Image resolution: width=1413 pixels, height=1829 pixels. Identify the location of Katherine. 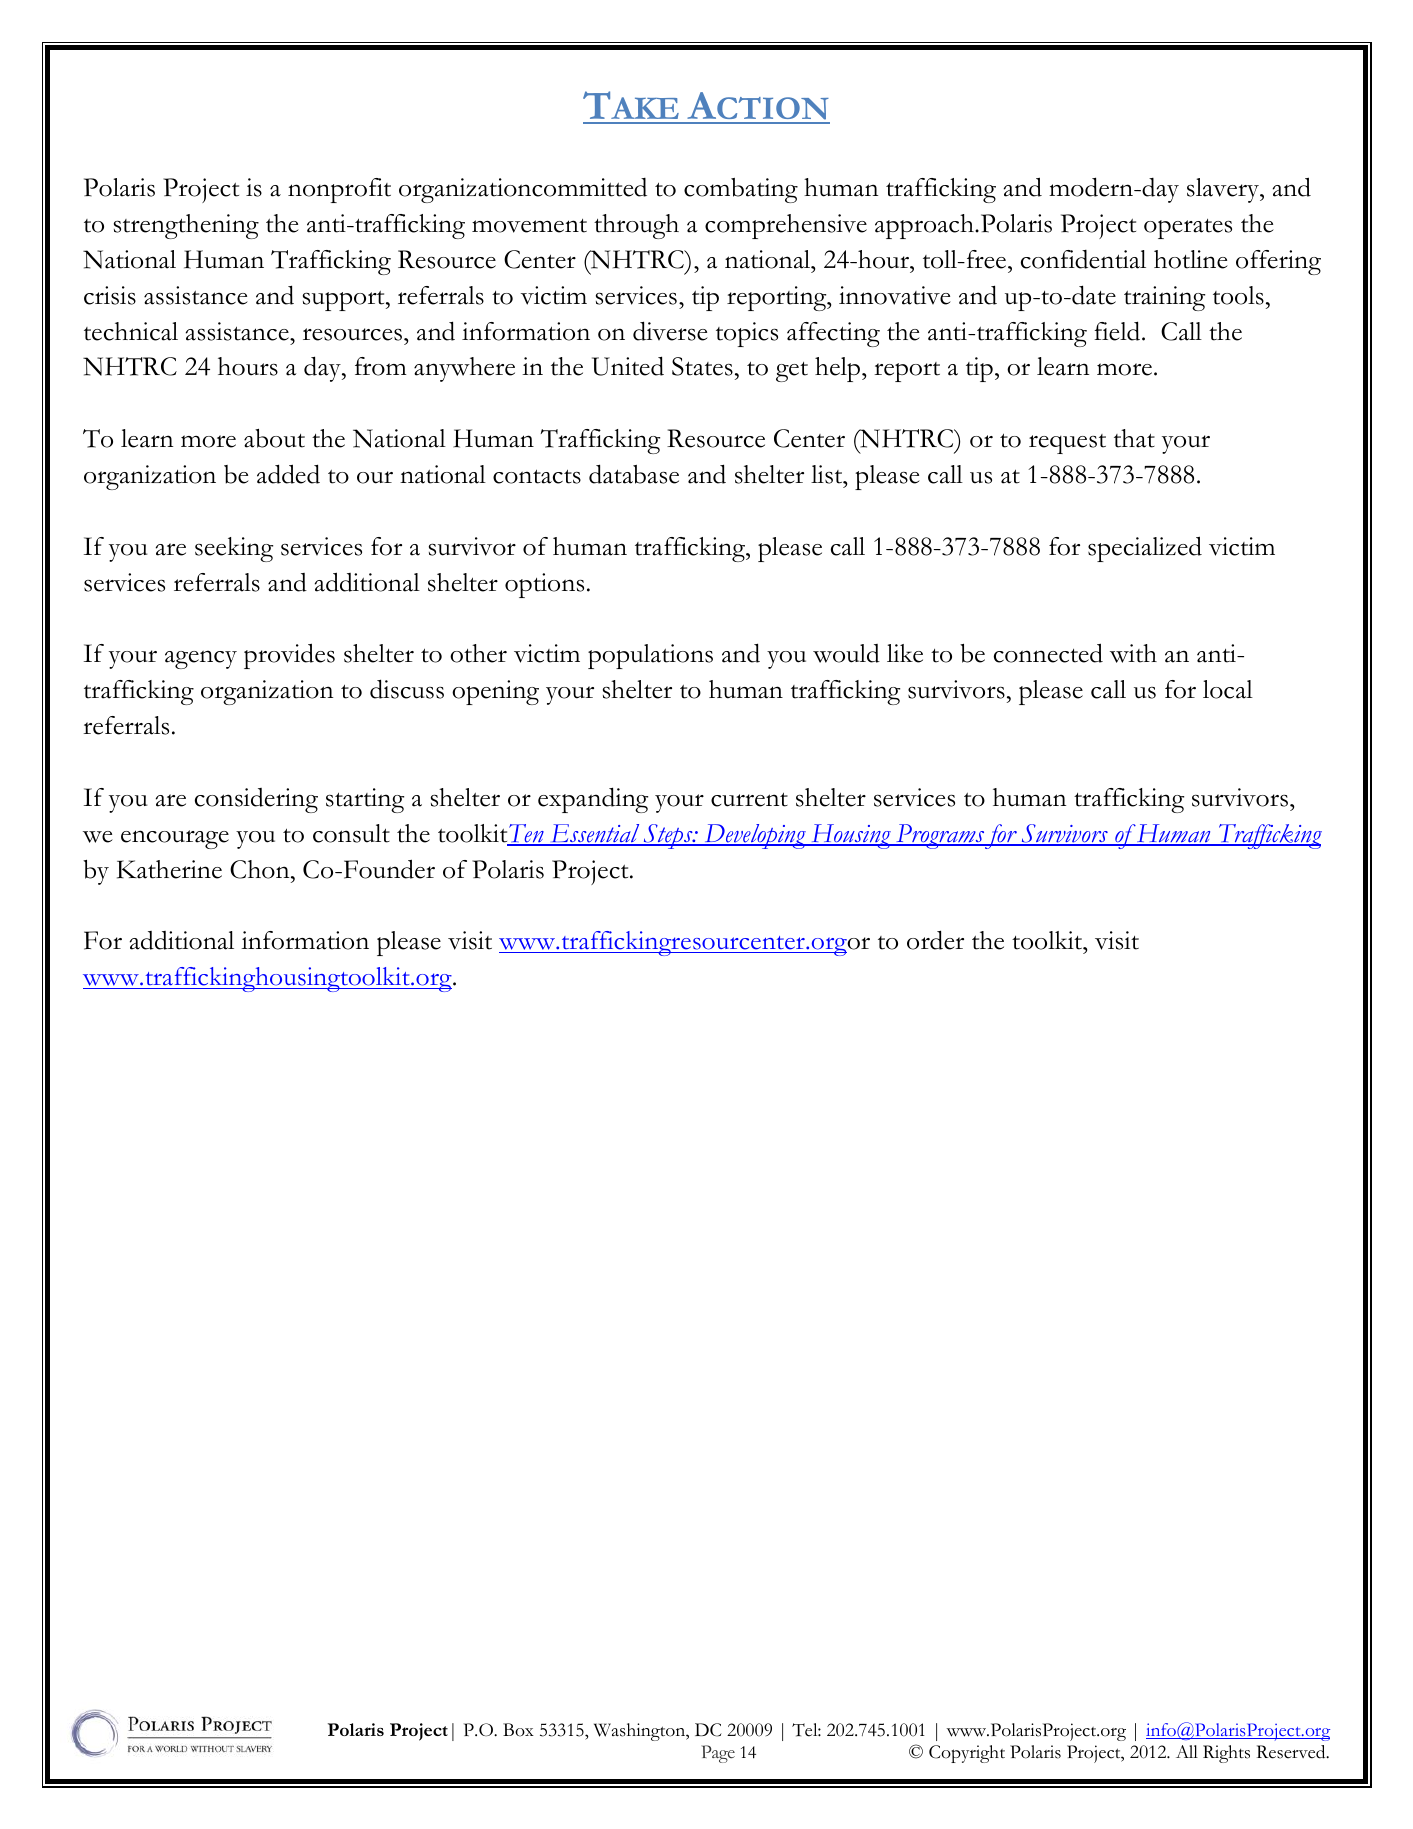
(169, 869).
